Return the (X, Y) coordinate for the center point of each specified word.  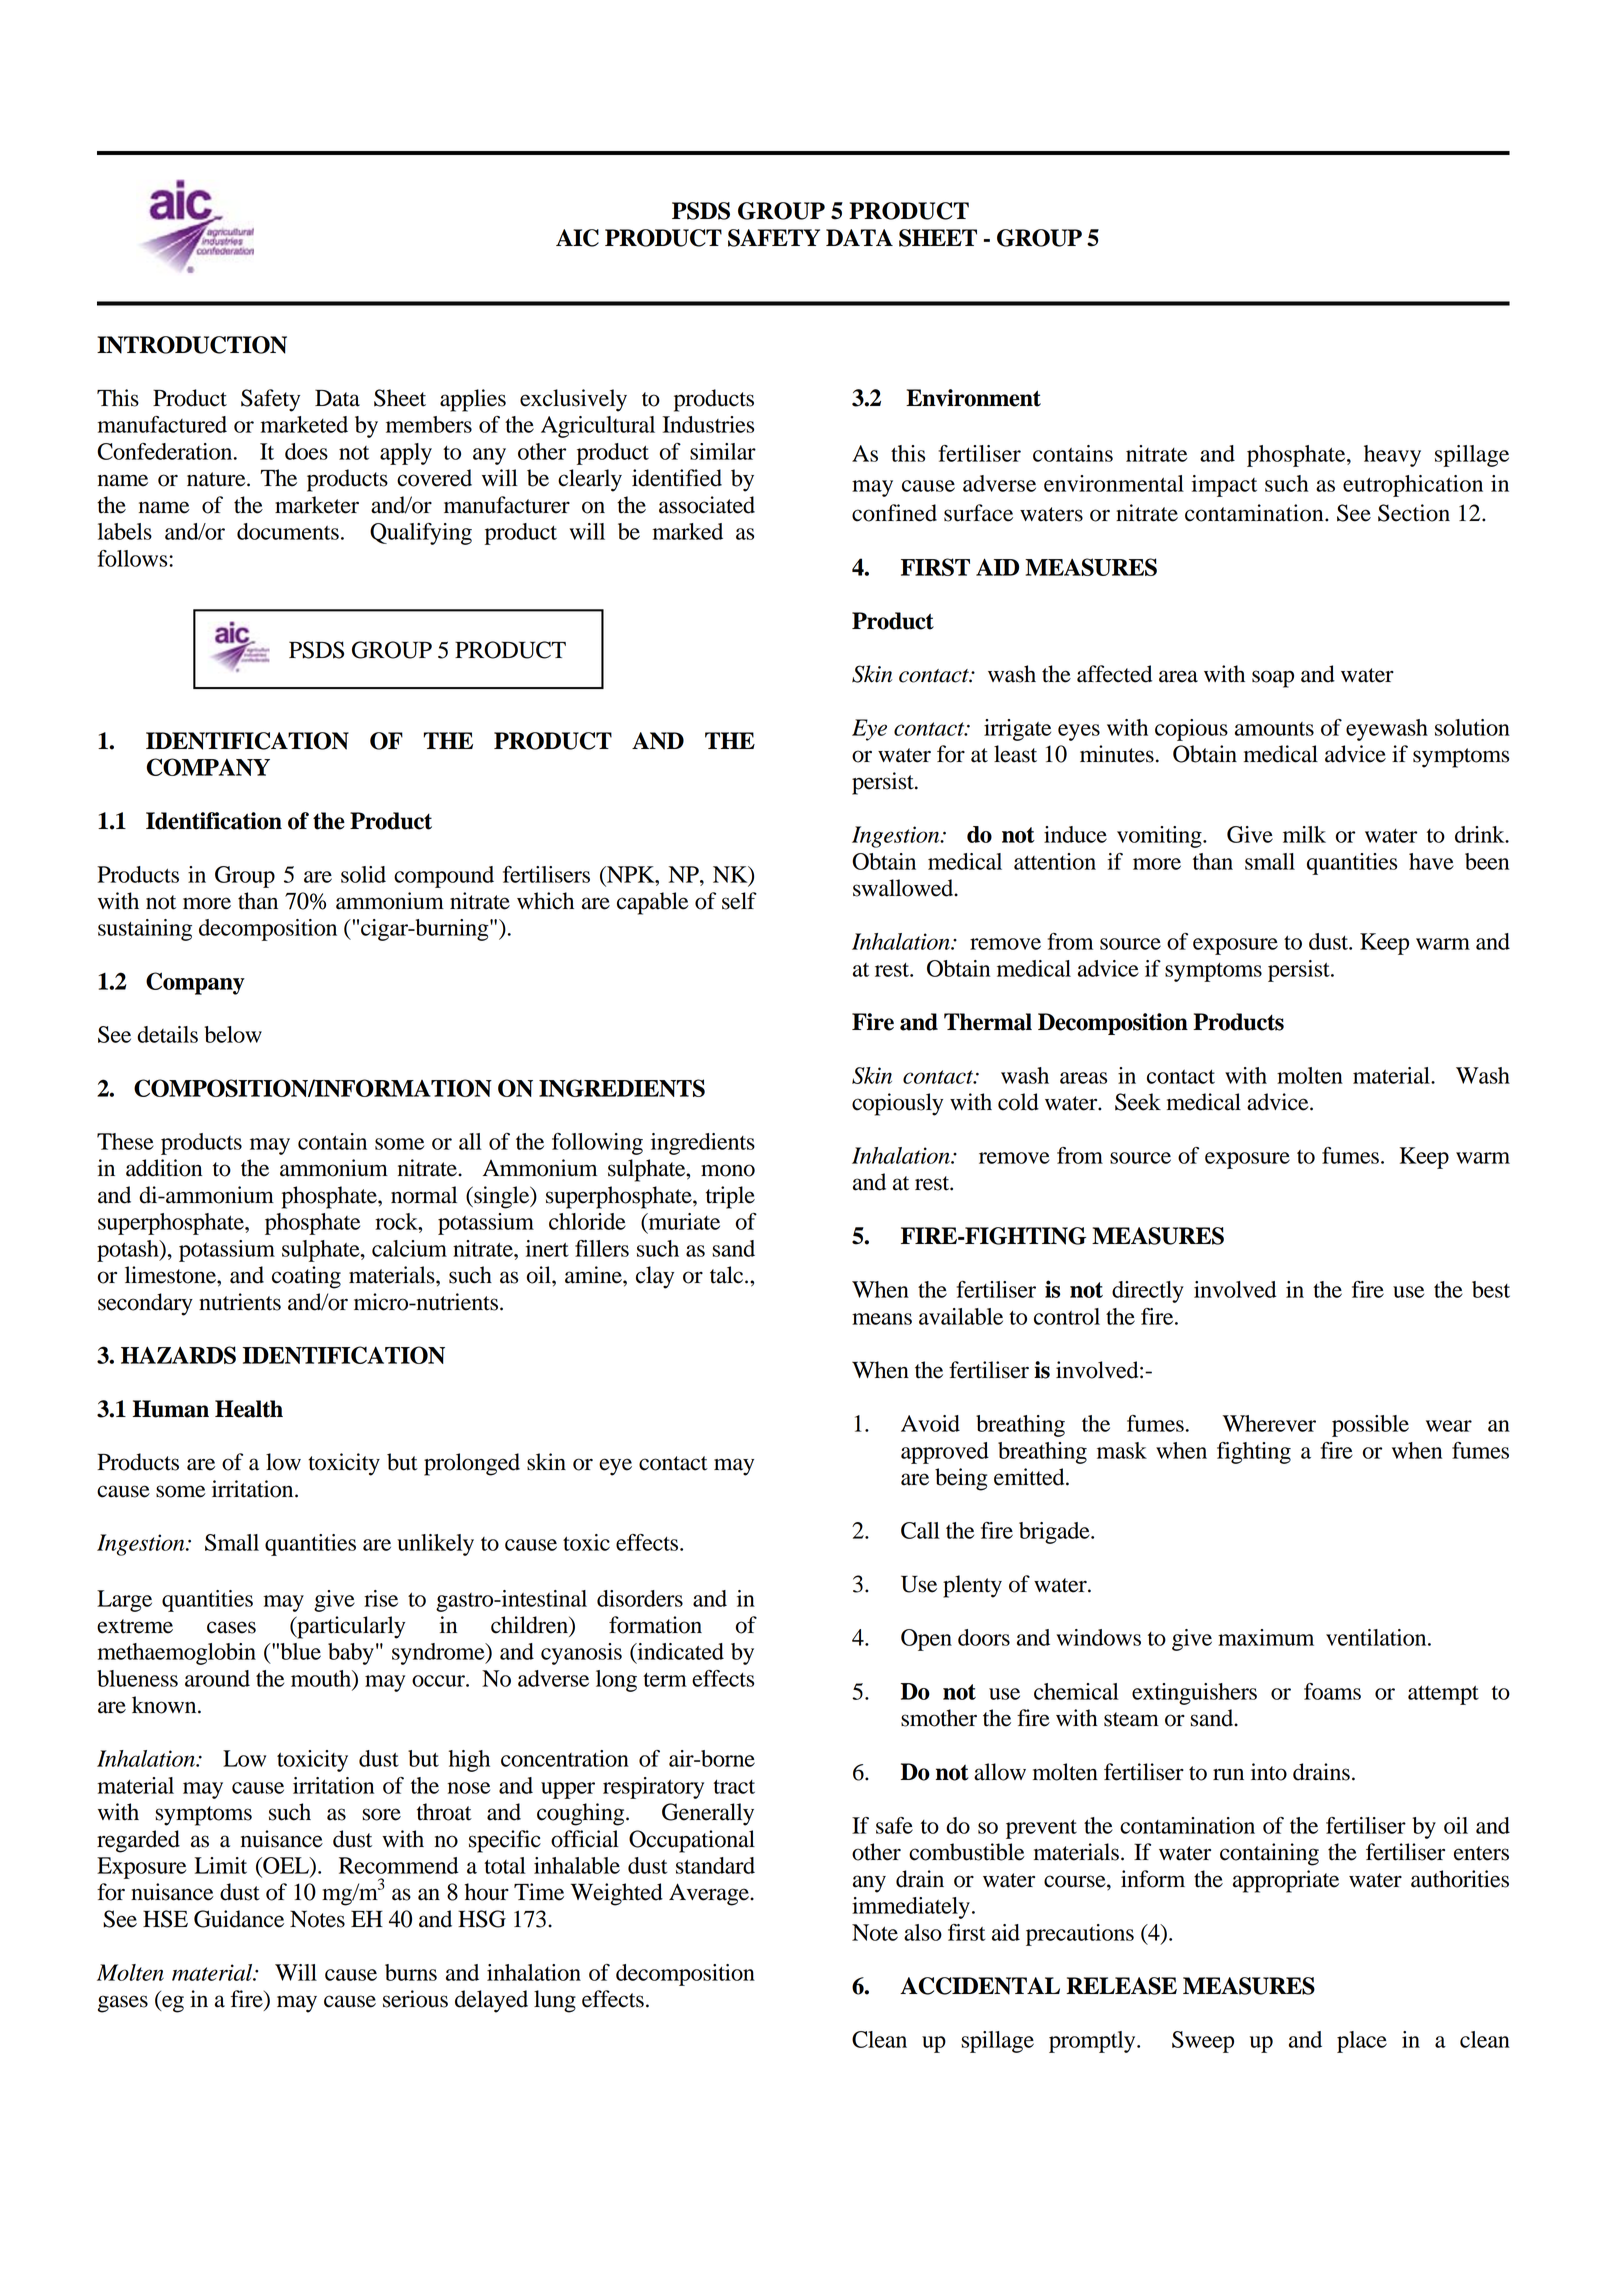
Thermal (988, 1022)
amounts (1274, 729)
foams (1332, 1691)
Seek (1138, 1102)
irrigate (1017, 730)
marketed (304, 424)
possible (1370, 1426)
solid (363, 874)
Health (249, 1409)
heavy (1392, 456)
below (233, 1034)
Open (926, 1640)
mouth (322, 1679)
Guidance (239, 1919)
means (882, 1319)
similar (723, 451)
